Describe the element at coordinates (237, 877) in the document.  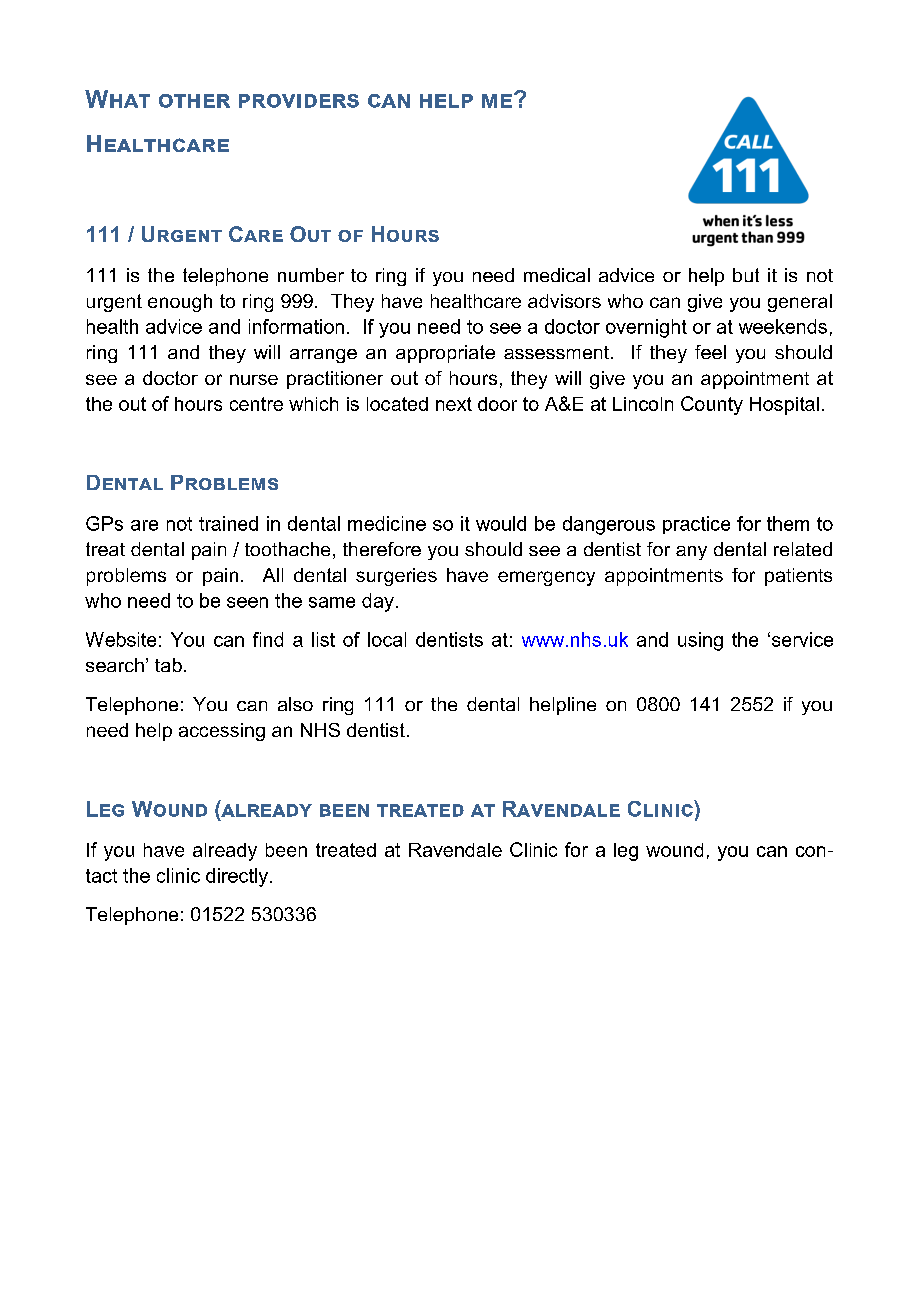
I see `directly` at that location.
